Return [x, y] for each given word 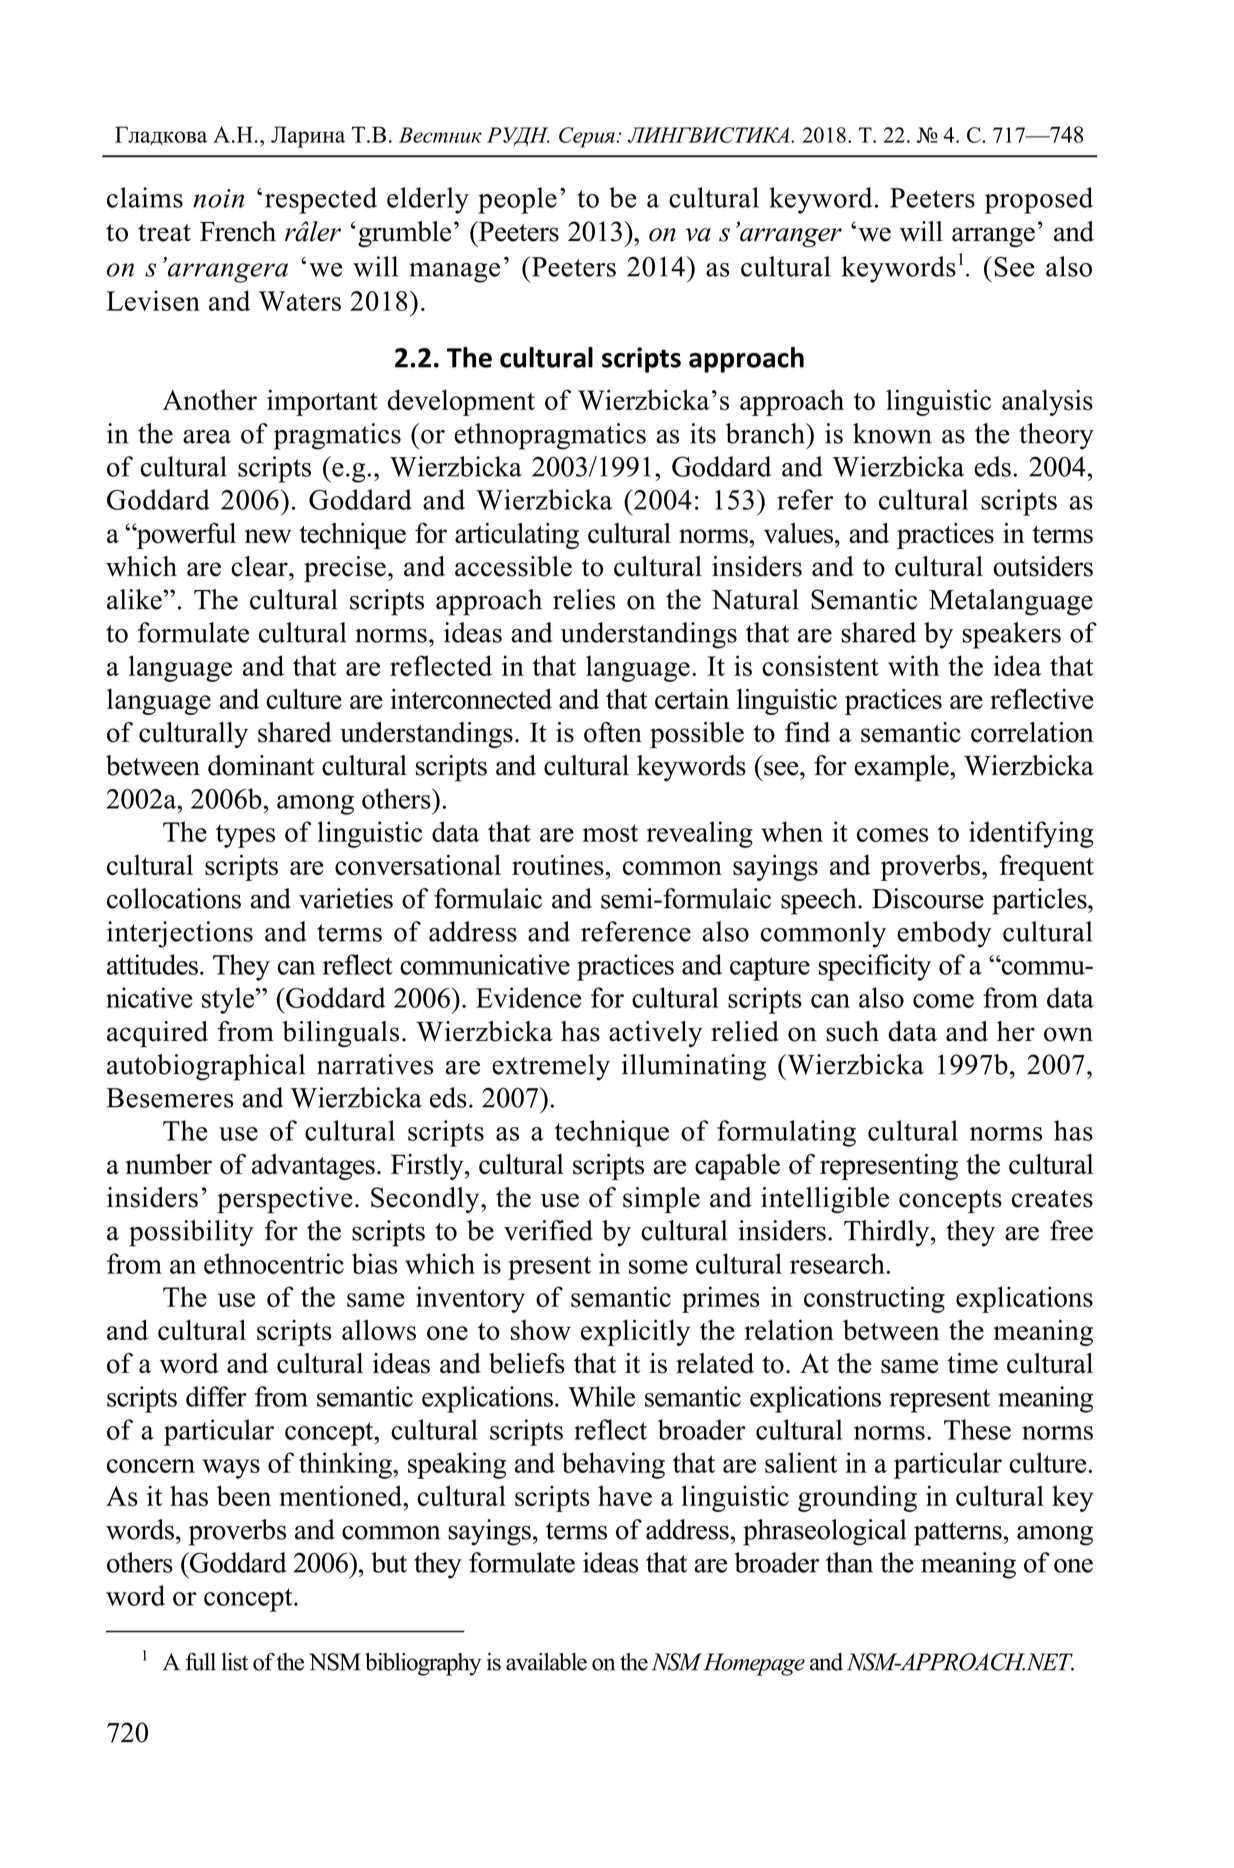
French [238, 231]
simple [661, 1200]
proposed [1039, 200]
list [234, 1662]
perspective [284, 1200]
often [613, 732]
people [517, 200]
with [913, 665]
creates [1052, 1199]
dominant [261, 765]
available [546, 1662]
